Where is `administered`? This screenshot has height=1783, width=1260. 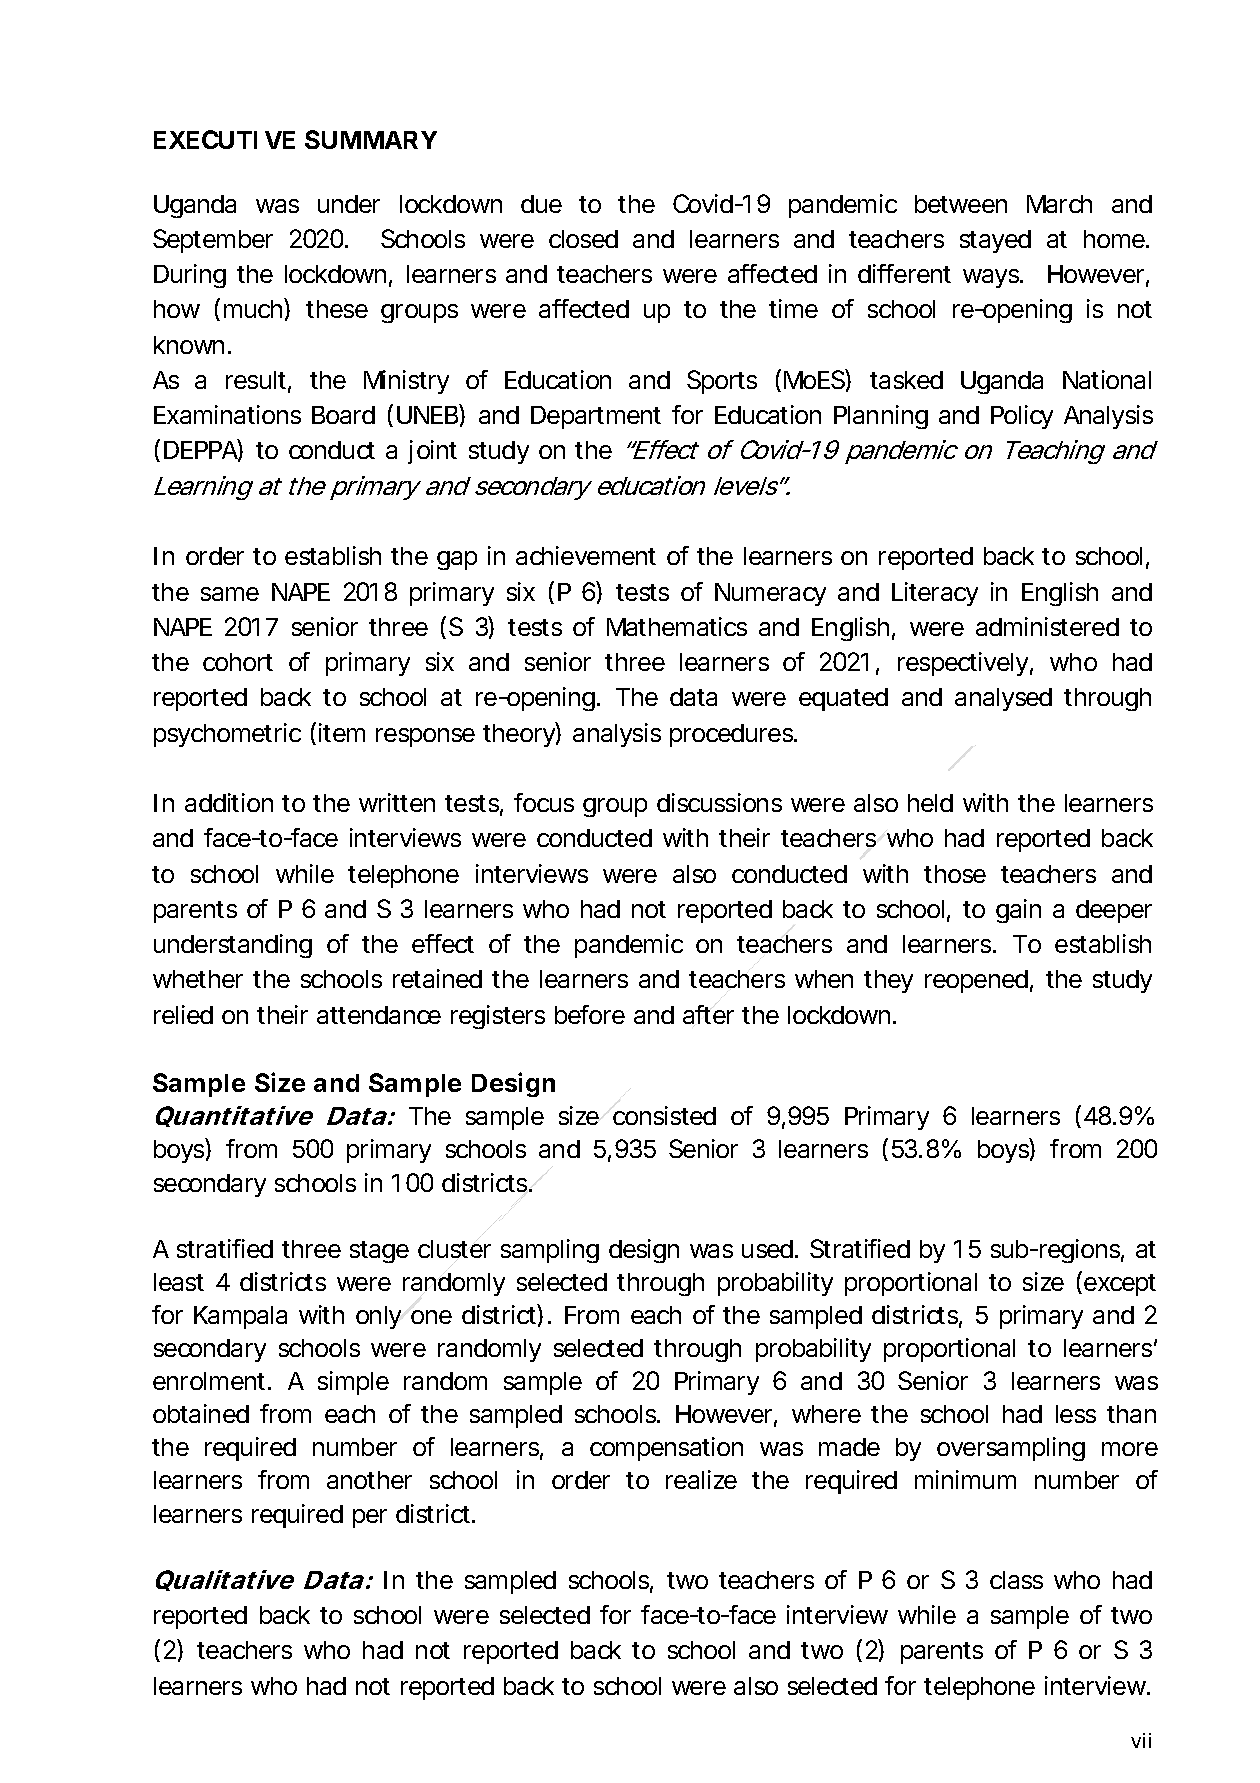 administered is located at coordinates (1047, 626).
